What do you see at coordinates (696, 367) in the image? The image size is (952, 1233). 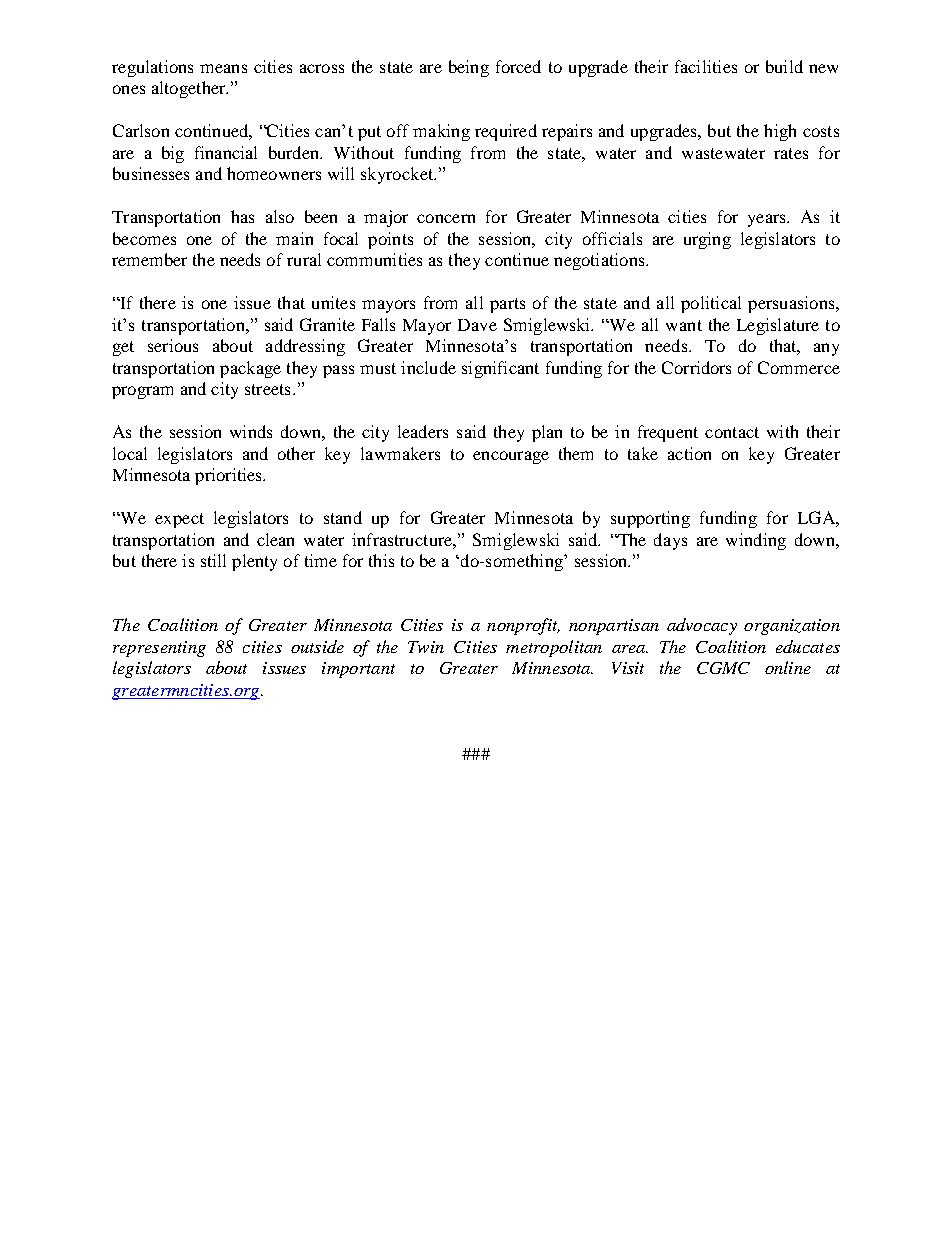 I see `Corridors` at bounding box center [696, 367].
